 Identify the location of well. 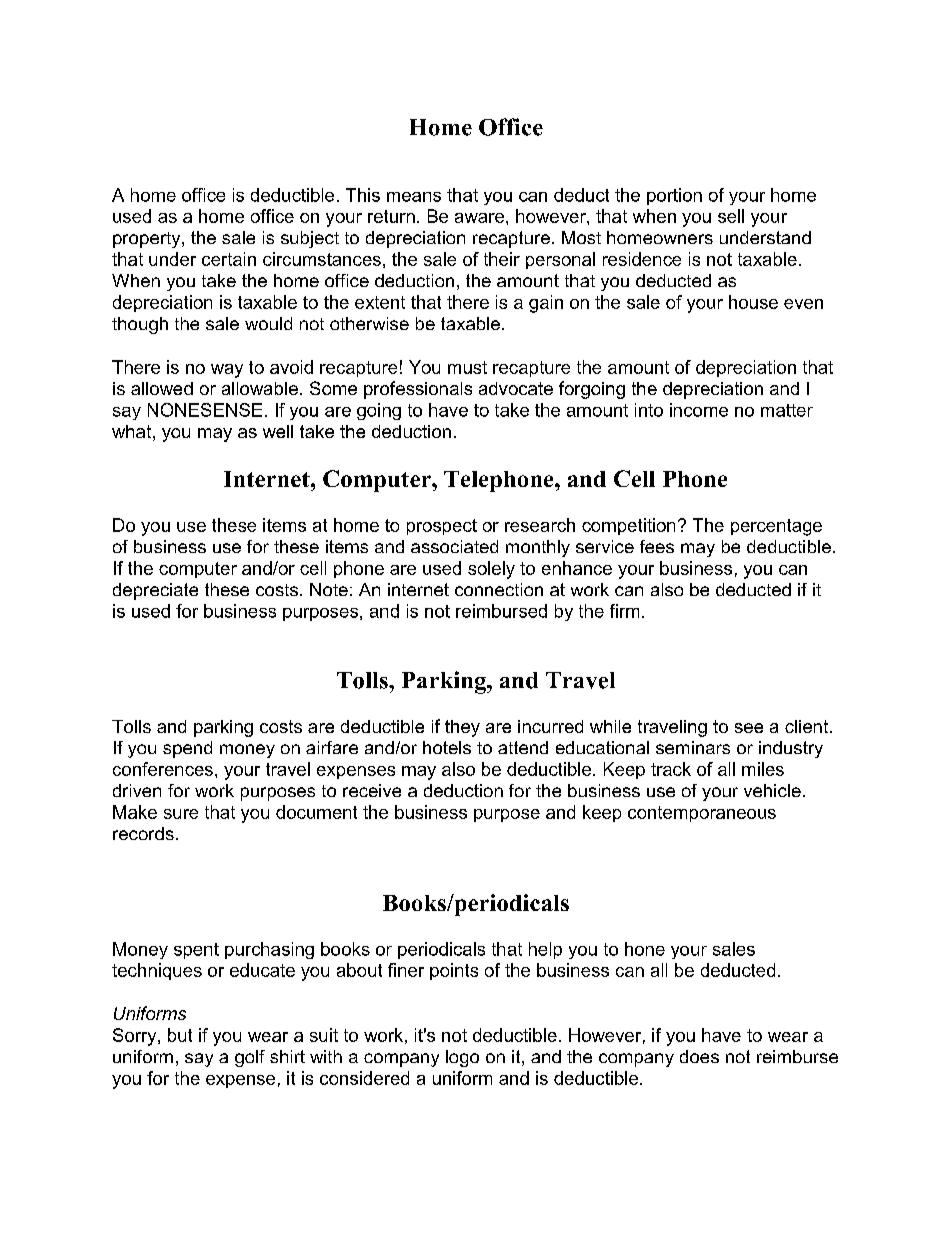
(278, 431).
